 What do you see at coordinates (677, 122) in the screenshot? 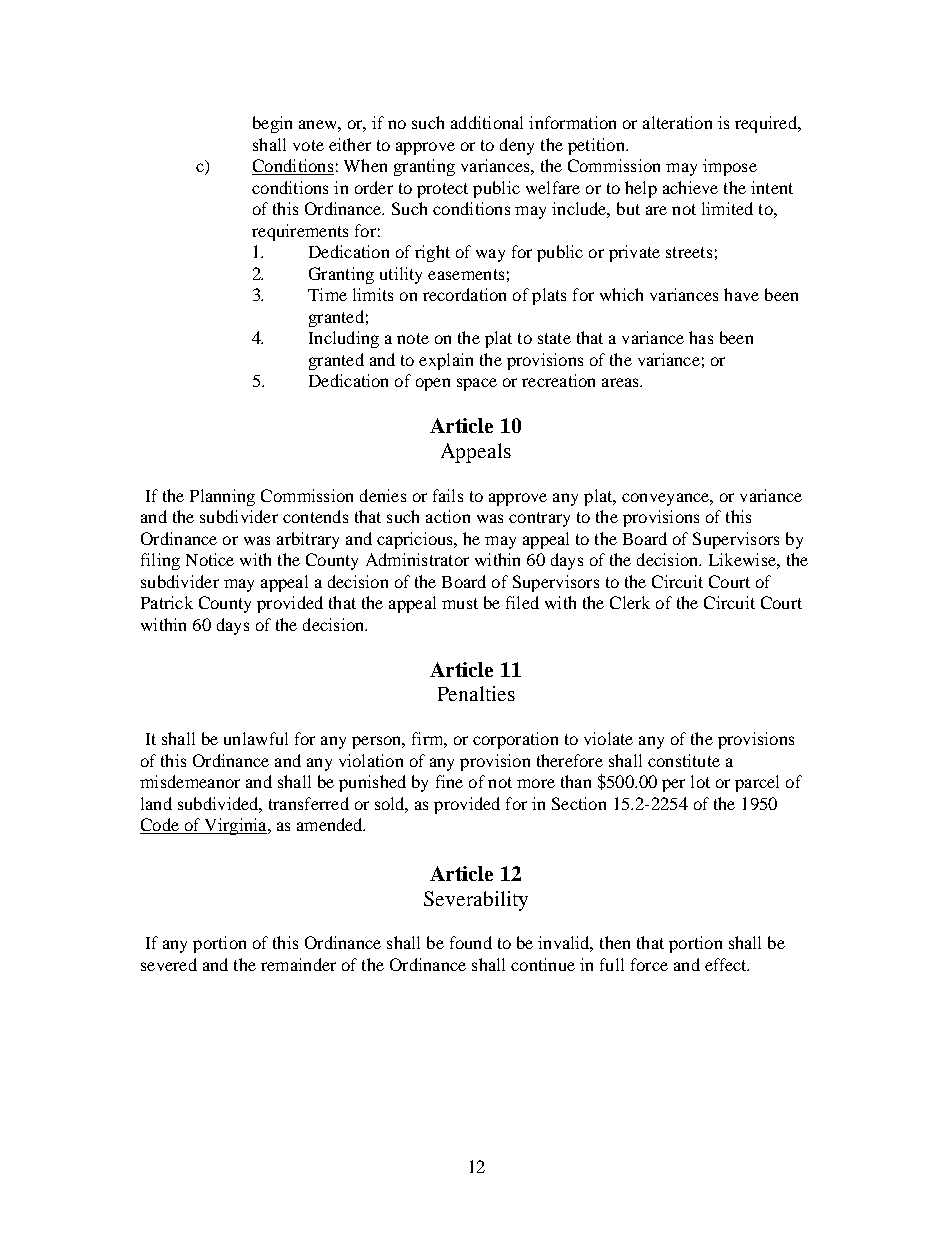
I see `alteration` at bounding box center [677, 122].
